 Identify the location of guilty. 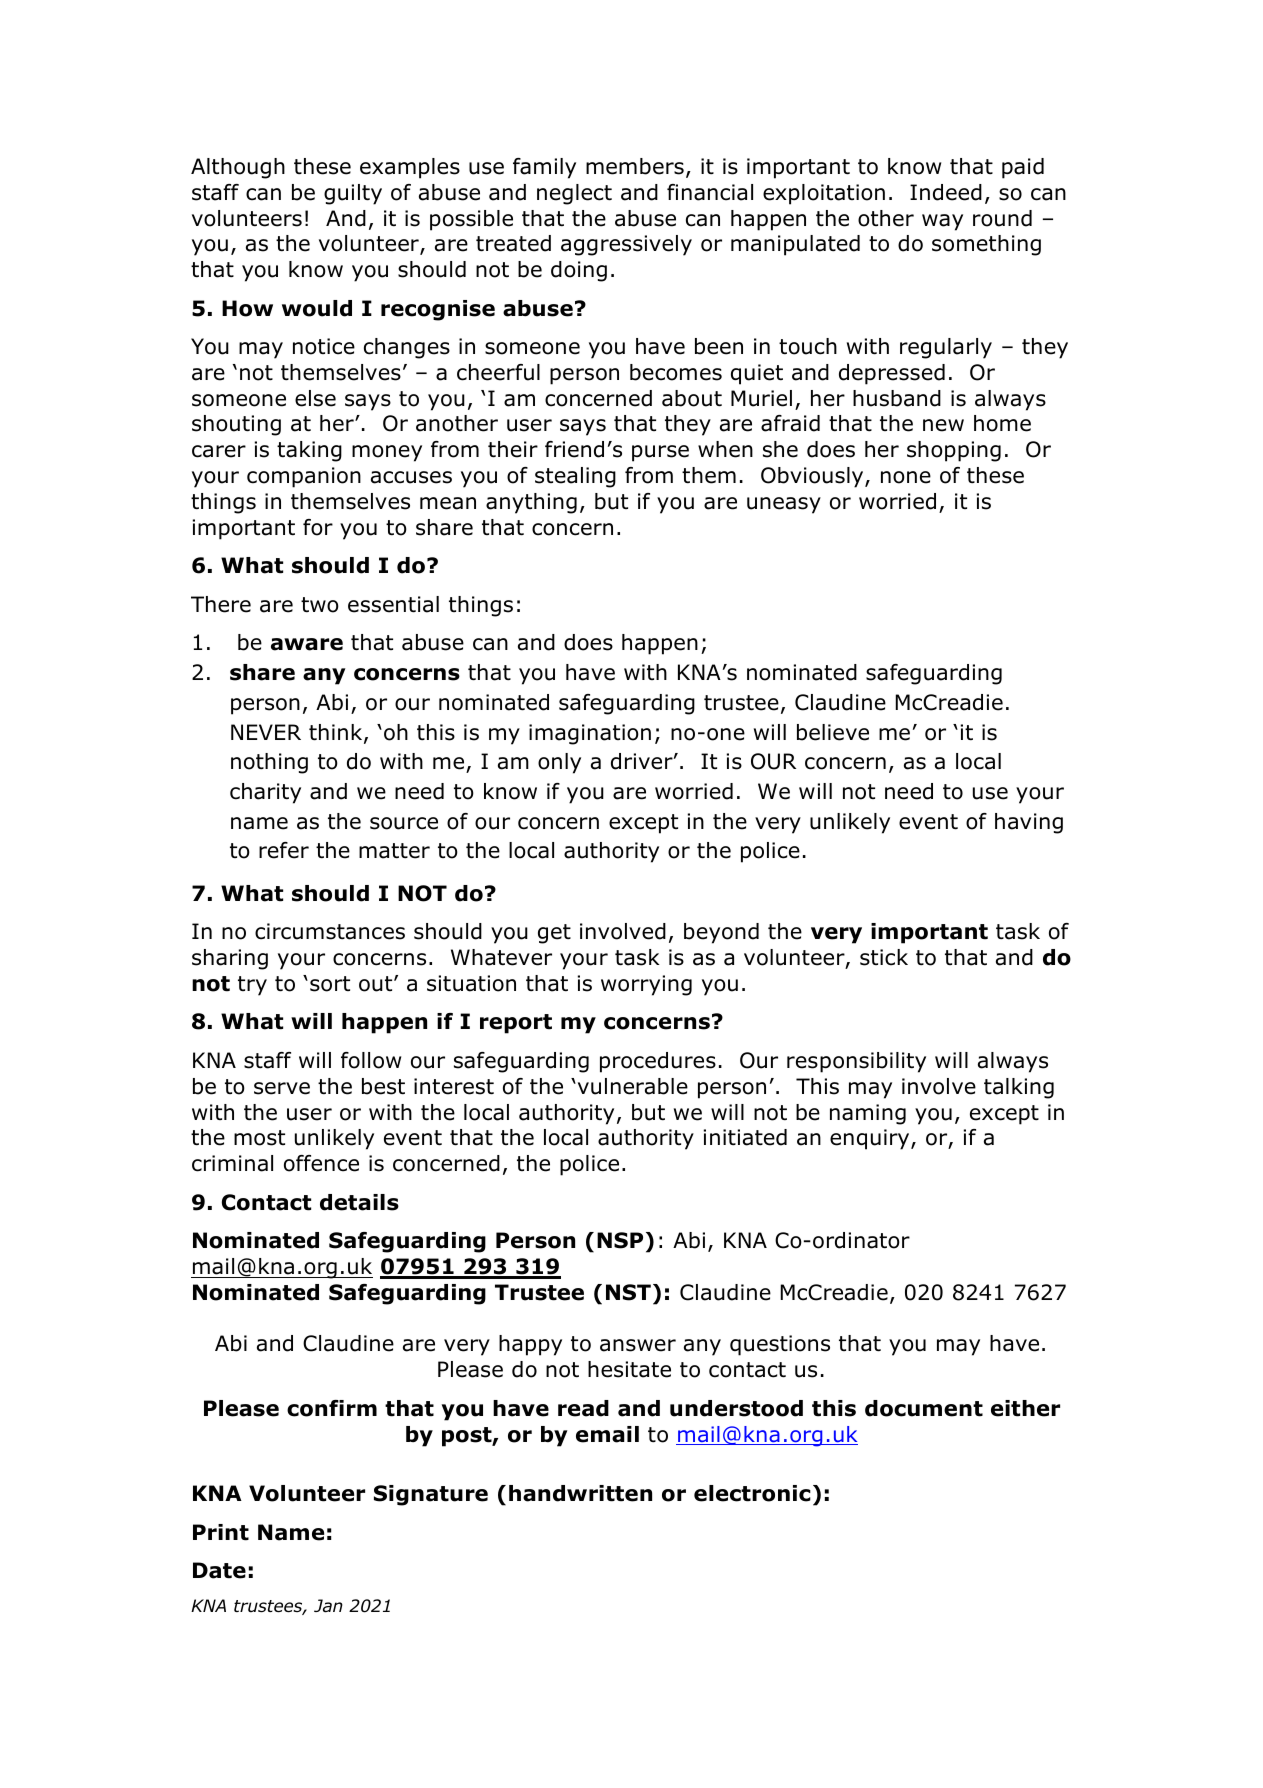
(353, 194).
